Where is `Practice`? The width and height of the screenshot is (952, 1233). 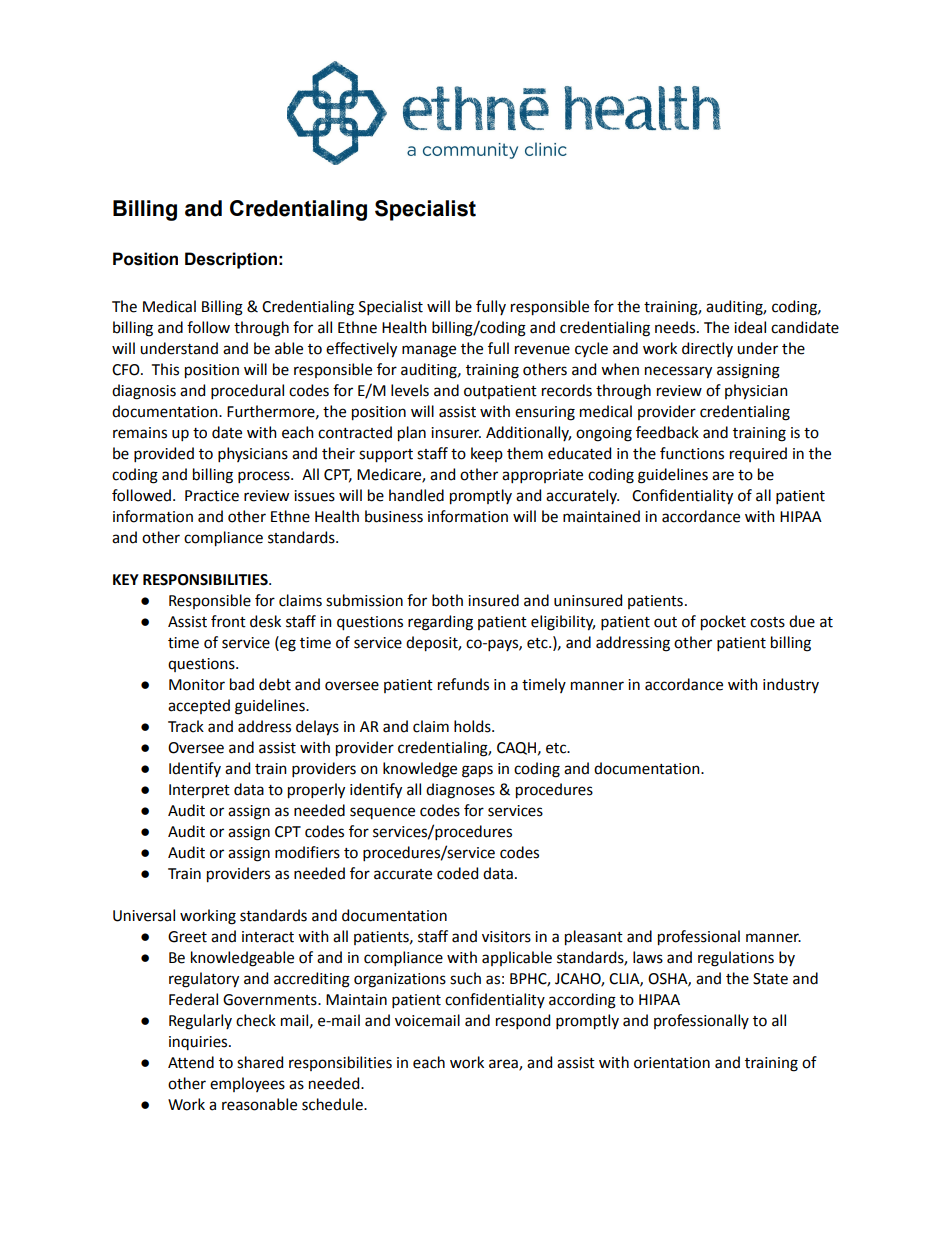
Practice is located at coordinates (212, 496).
